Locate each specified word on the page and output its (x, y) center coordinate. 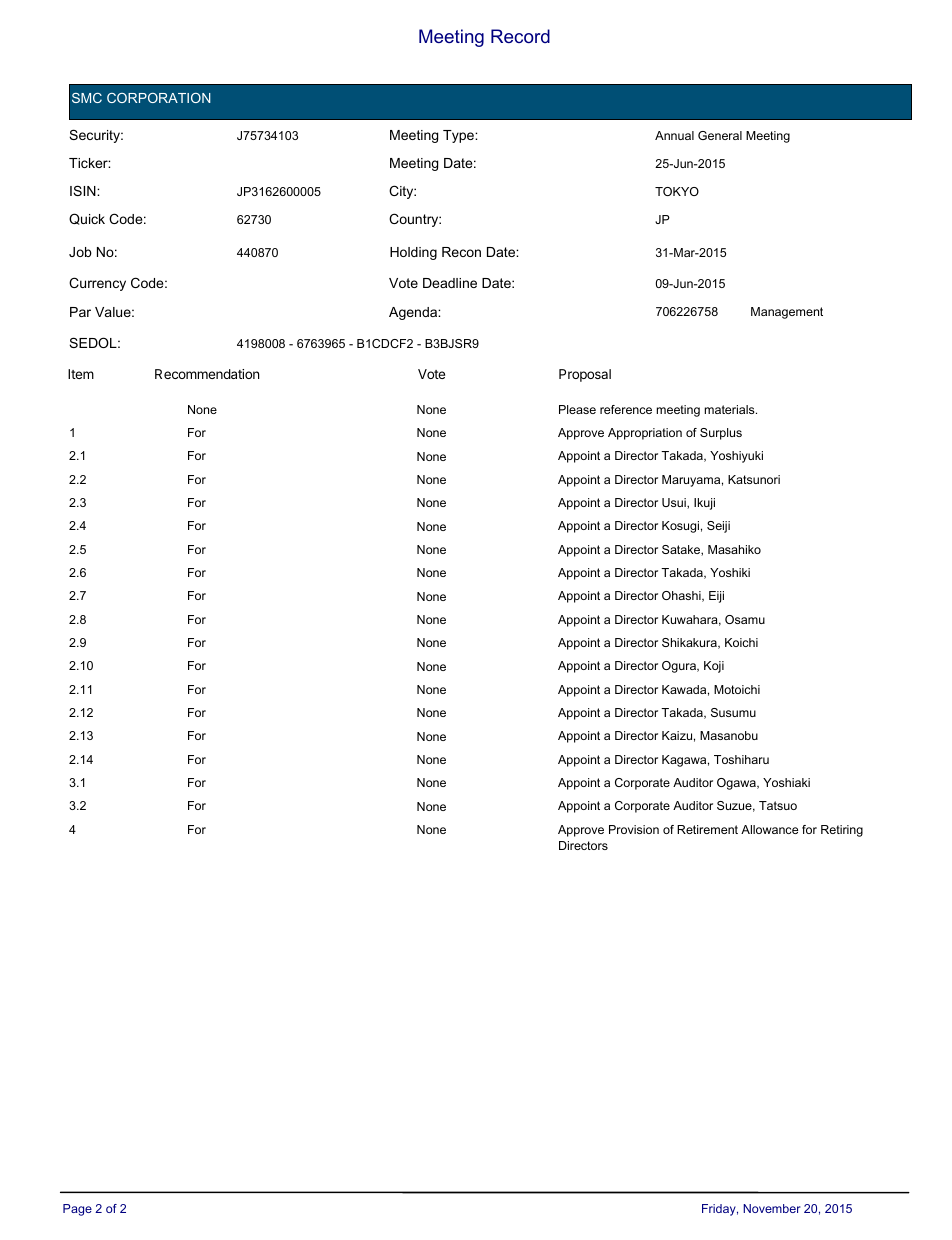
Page (77, 1210)
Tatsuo (778, 805)
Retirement (707, 829)
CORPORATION (159, 98)
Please (577, 409)
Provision (634, 829)
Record (520, 36)
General (720, 135)
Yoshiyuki (736, 457)
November (772, 1208)
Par (80, 312)
